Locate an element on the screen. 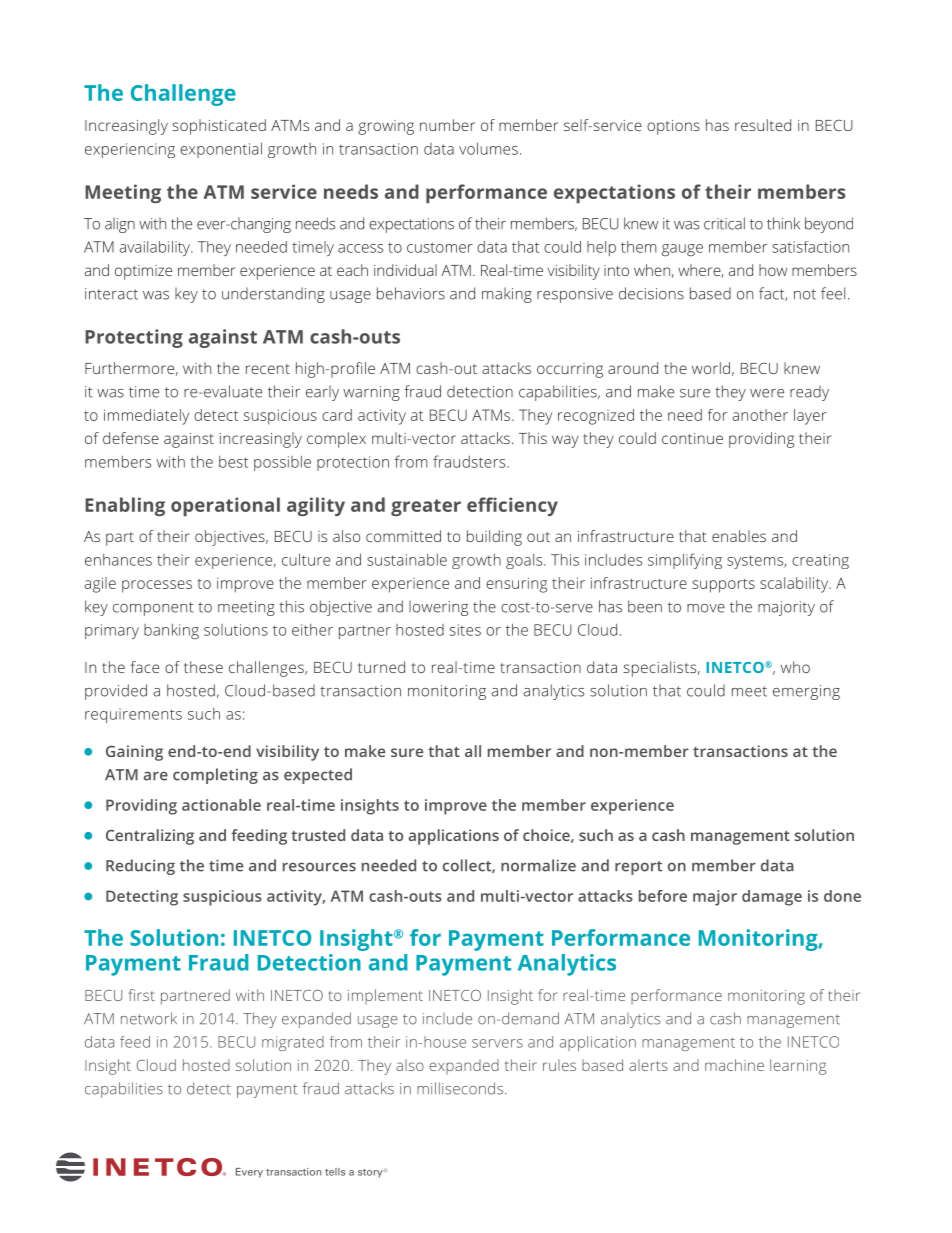 This screenshot has width=952, height=1233. exponential is located at coordinates (221, 150).
